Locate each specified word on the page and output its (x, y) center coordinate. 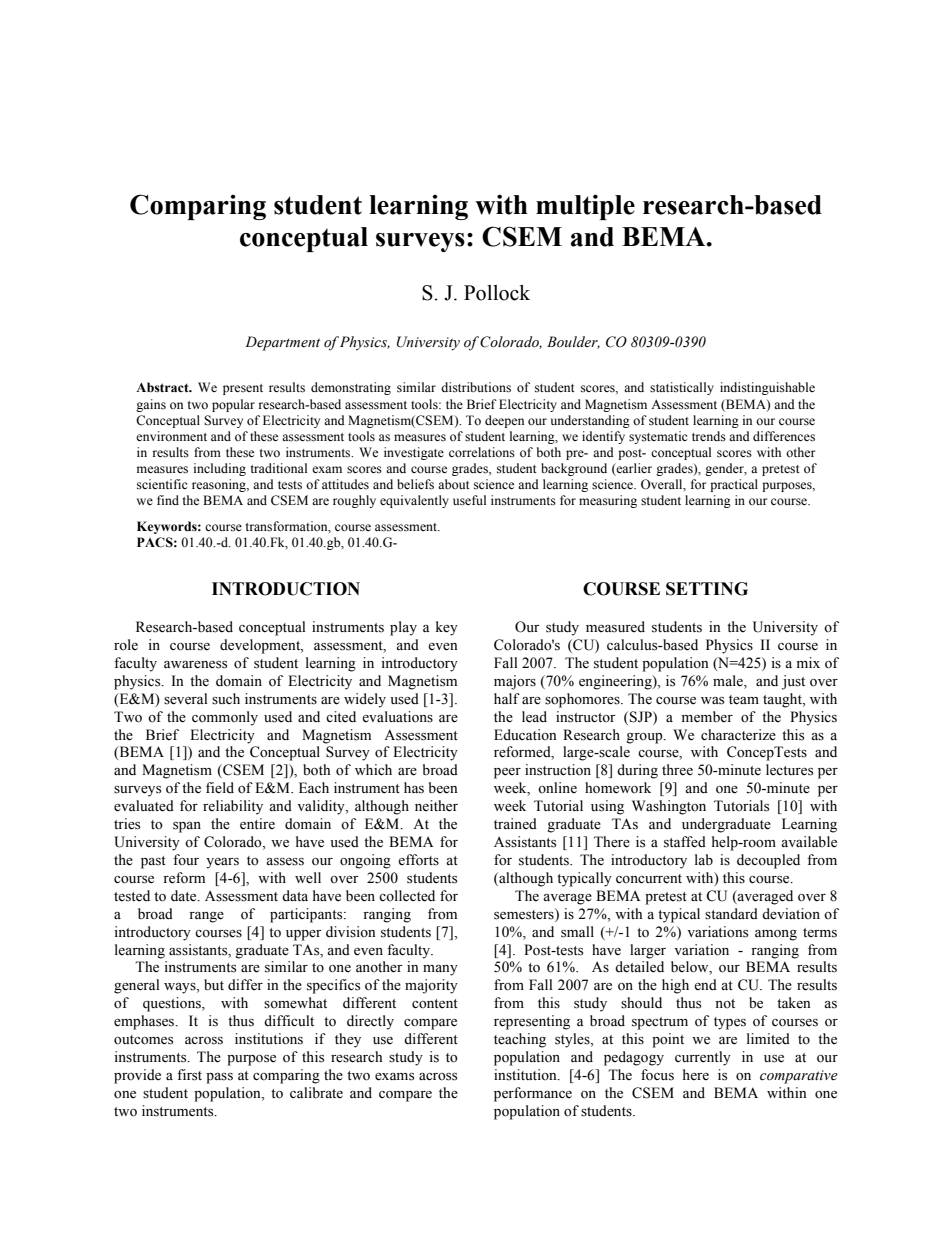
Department (282, 343)
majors (515, 682)
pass (219, 1078)
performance (533, 1094)
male (729, 682)
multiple (585, 207)
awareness (195, 665)
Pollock (497, 293)
